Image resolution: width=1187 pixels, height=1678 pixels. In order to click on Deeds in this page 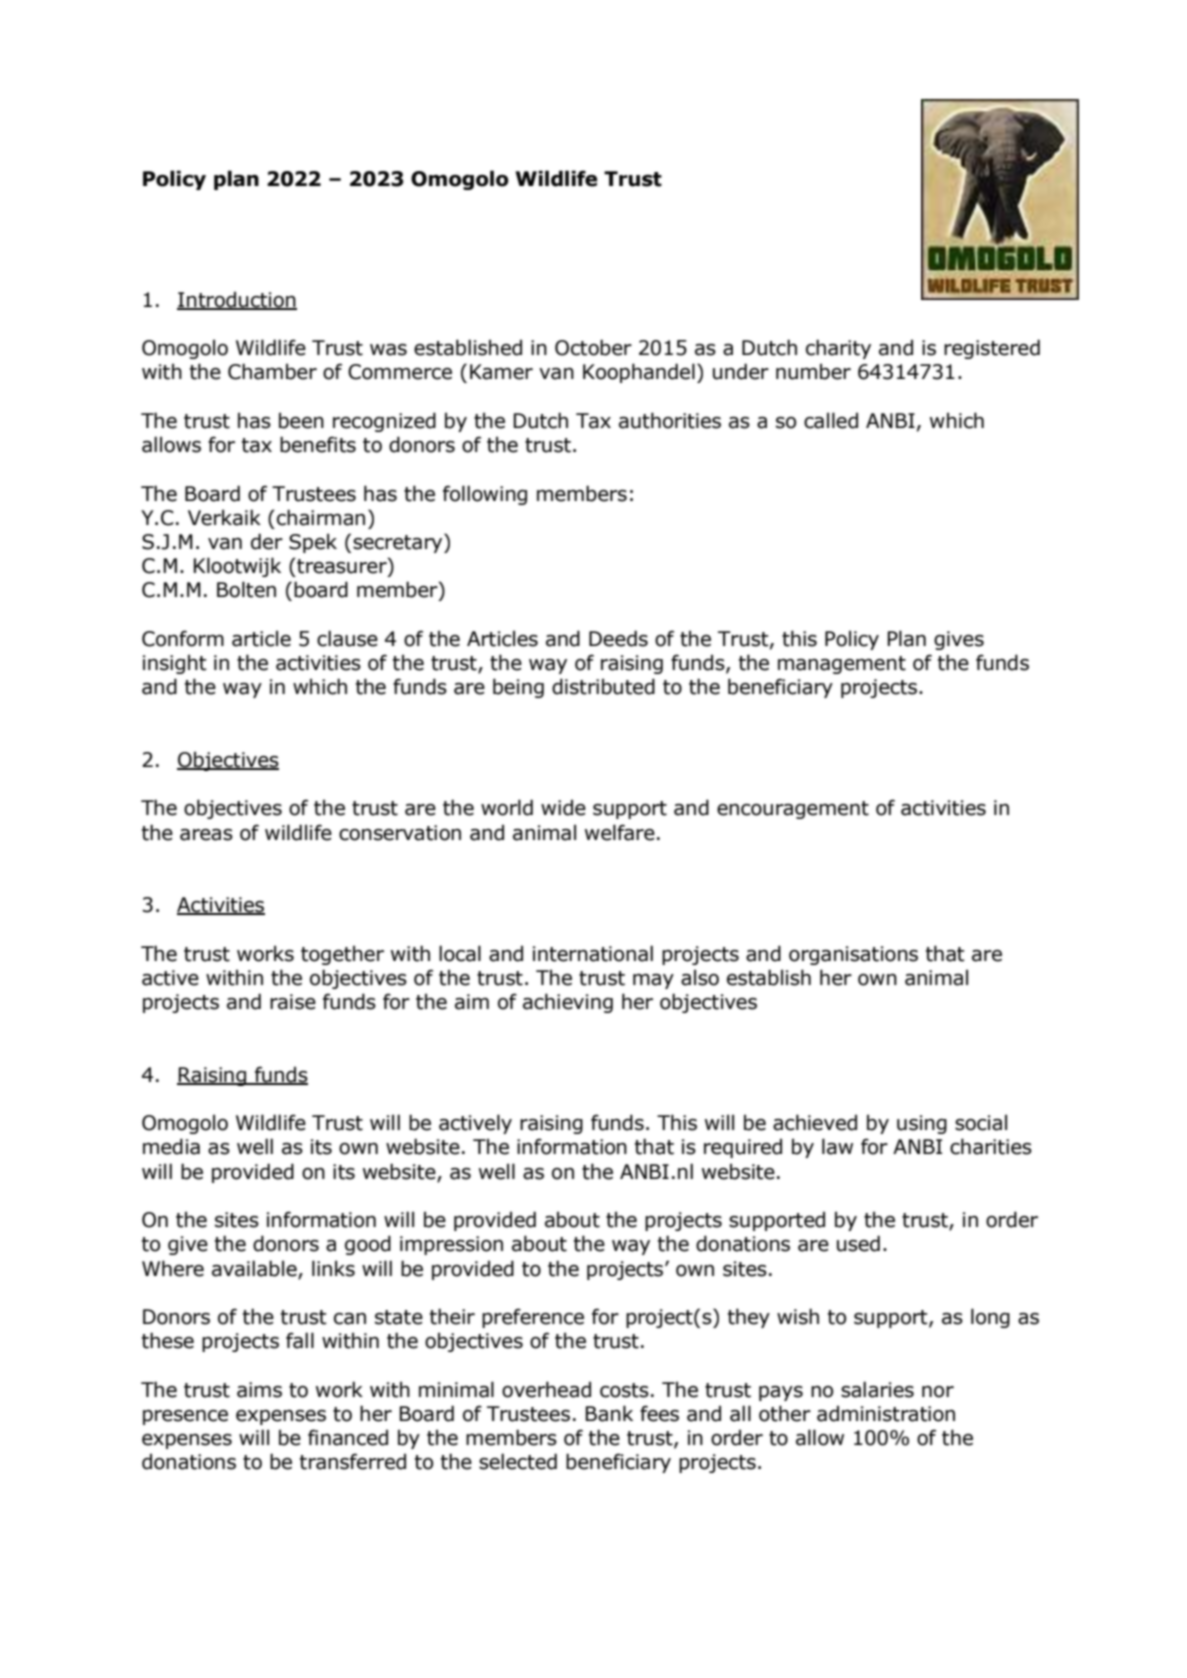, I will do `click(618, 638)`.
